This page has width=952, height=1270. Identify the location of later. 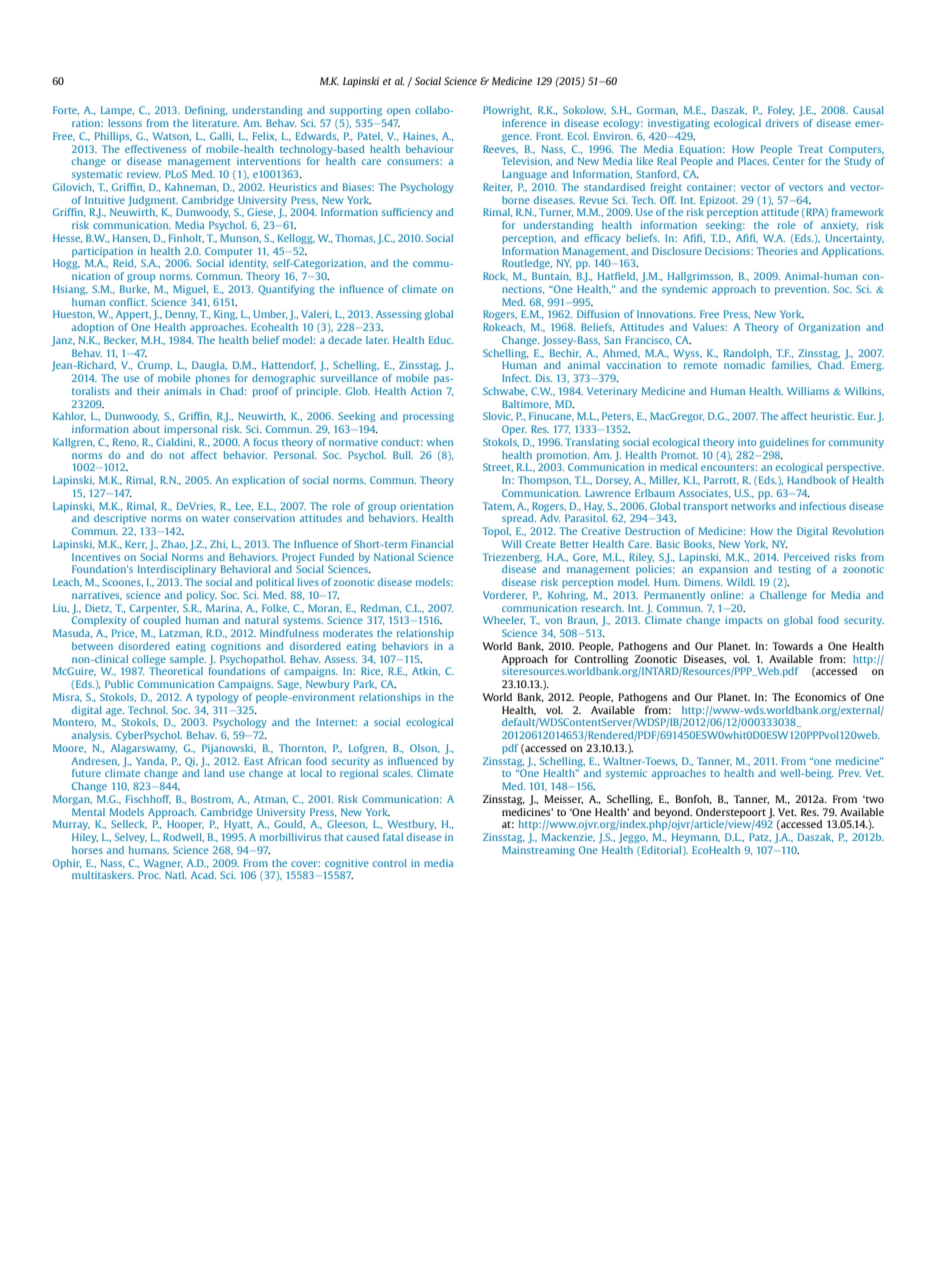
(377, 340).
